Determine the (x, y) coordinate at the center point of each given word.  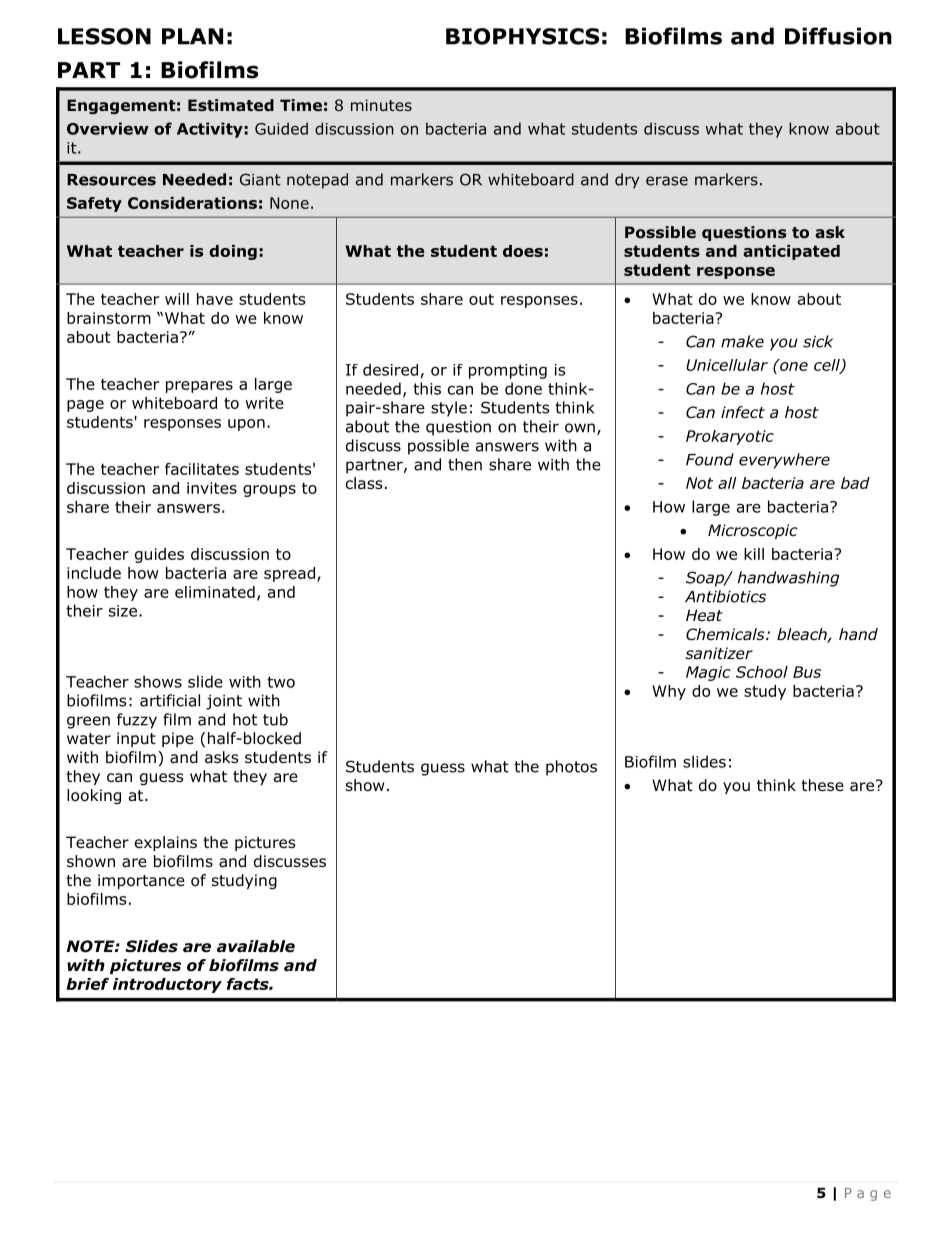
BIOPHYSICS (522, 36)
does (523, 251)
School (762, 672)
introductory (167, 985)
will (177, 299)
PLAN (192, 36)
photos (571, 768)
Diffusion (838, 36)
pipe (178, 739)
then (465, 464)
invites (212, 488)
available (256, 946)
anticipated (791, 252)
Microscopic (753, 531)
